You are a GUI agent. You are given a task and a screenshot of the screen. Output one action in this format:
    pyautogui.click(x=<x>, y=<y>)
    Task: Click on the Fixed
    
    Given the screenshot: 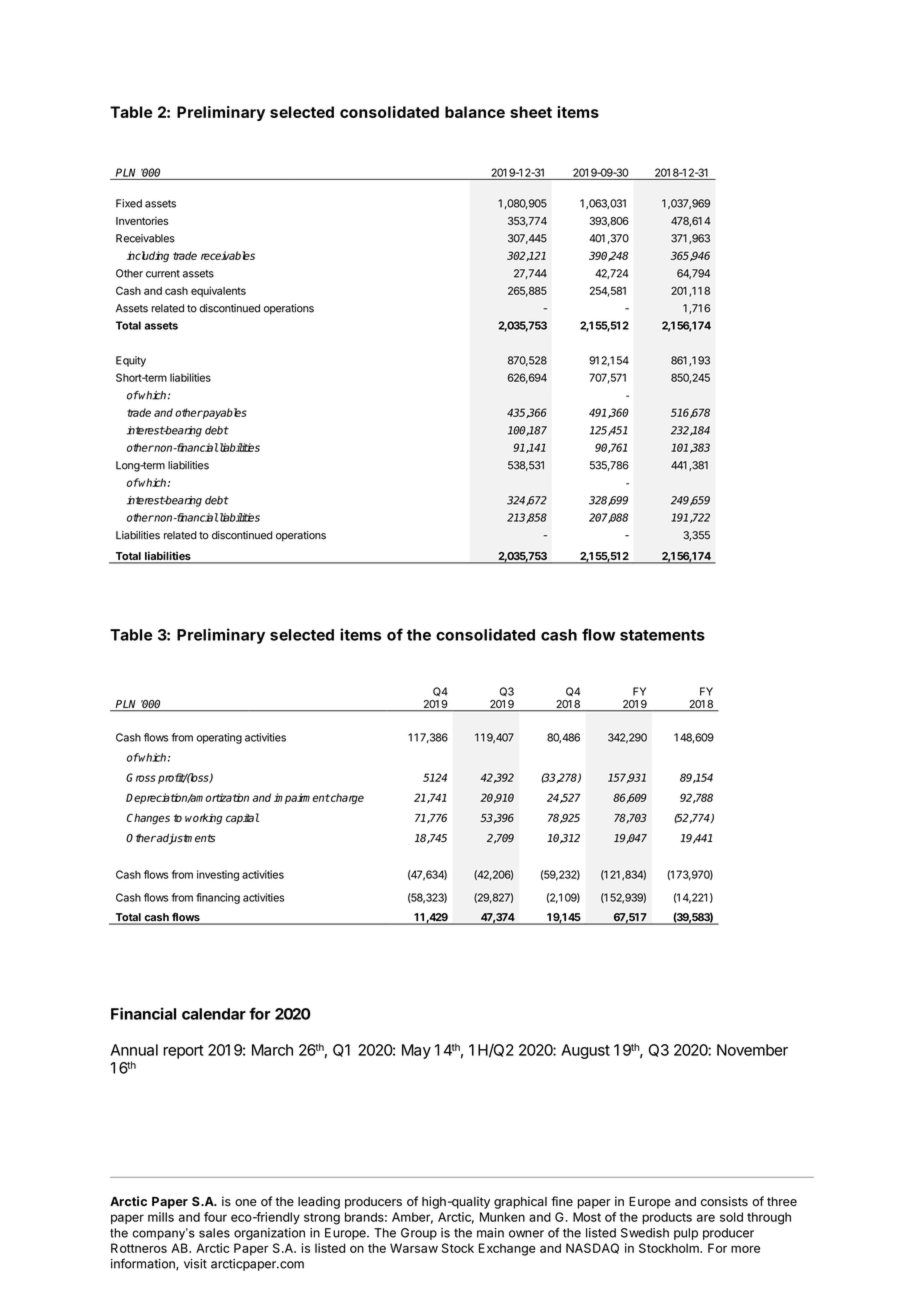 What is the action you would take?
    pyautogui.click(x=129, y=203)
